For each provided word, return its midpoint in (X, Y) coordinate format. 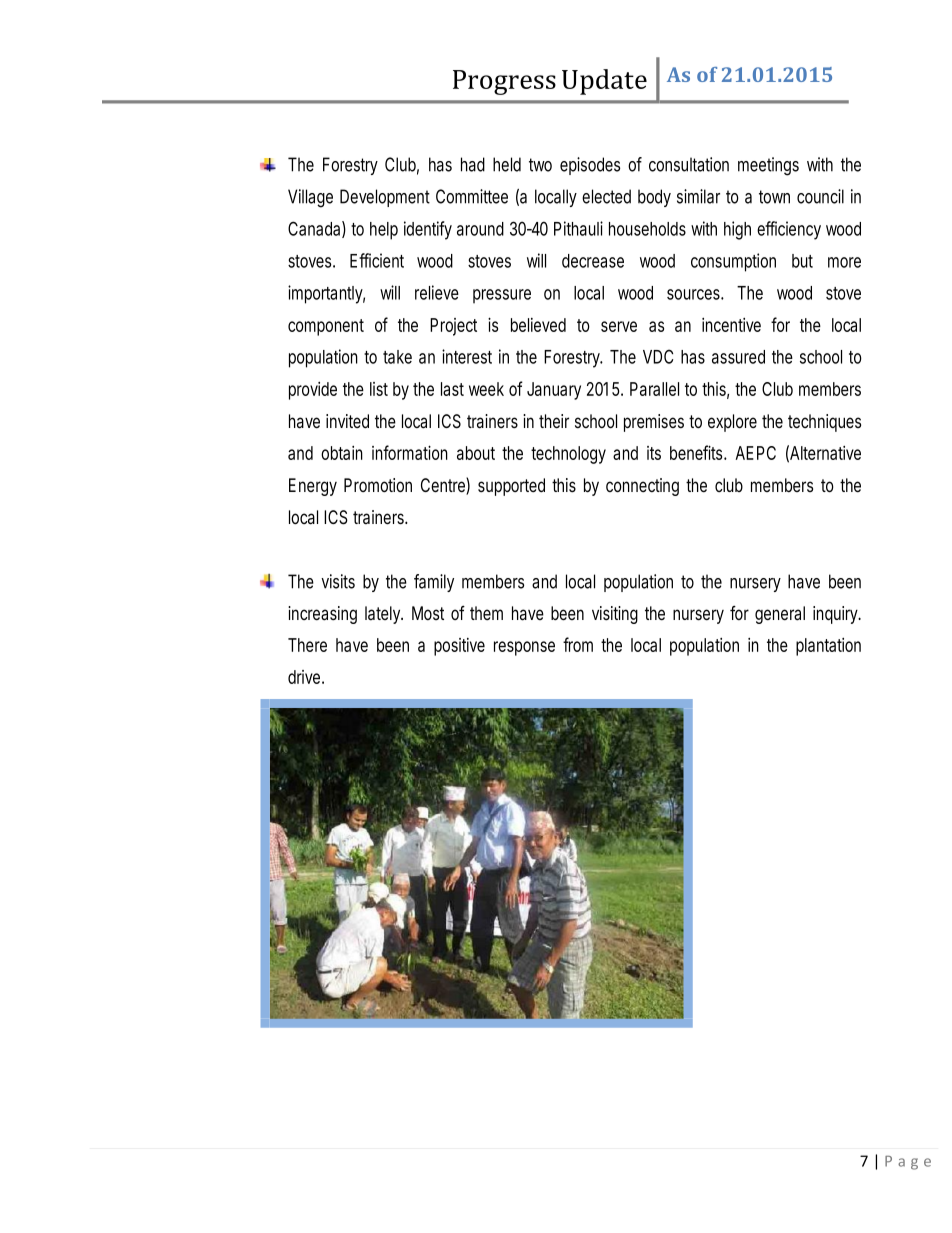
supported (511, 487)
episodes (590, 166)
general (780, 615)
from (578, 644)
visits (338, 581)
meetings (768, 166)
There (307, 645)
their (554, 421)
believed (538, 325)
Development (385, 198)
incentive (731, 325)
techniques (824, 423)
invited (347, 421)
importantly (326, 294)
